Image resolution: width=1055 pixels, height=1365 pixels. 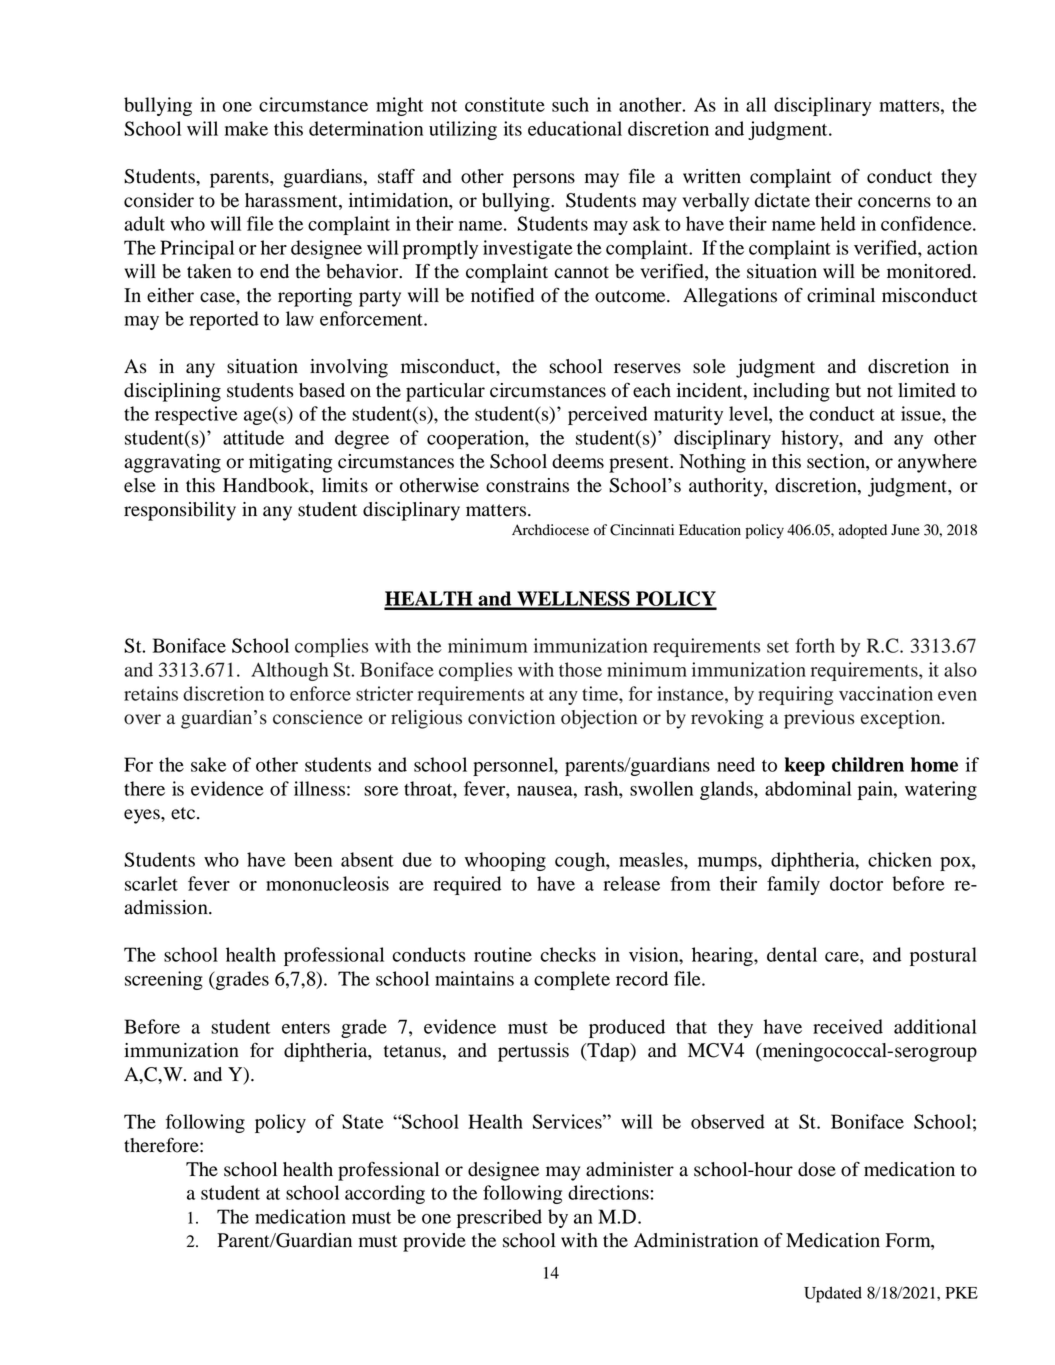 I want to click on prescribed, so click(x=499, y=1218).
